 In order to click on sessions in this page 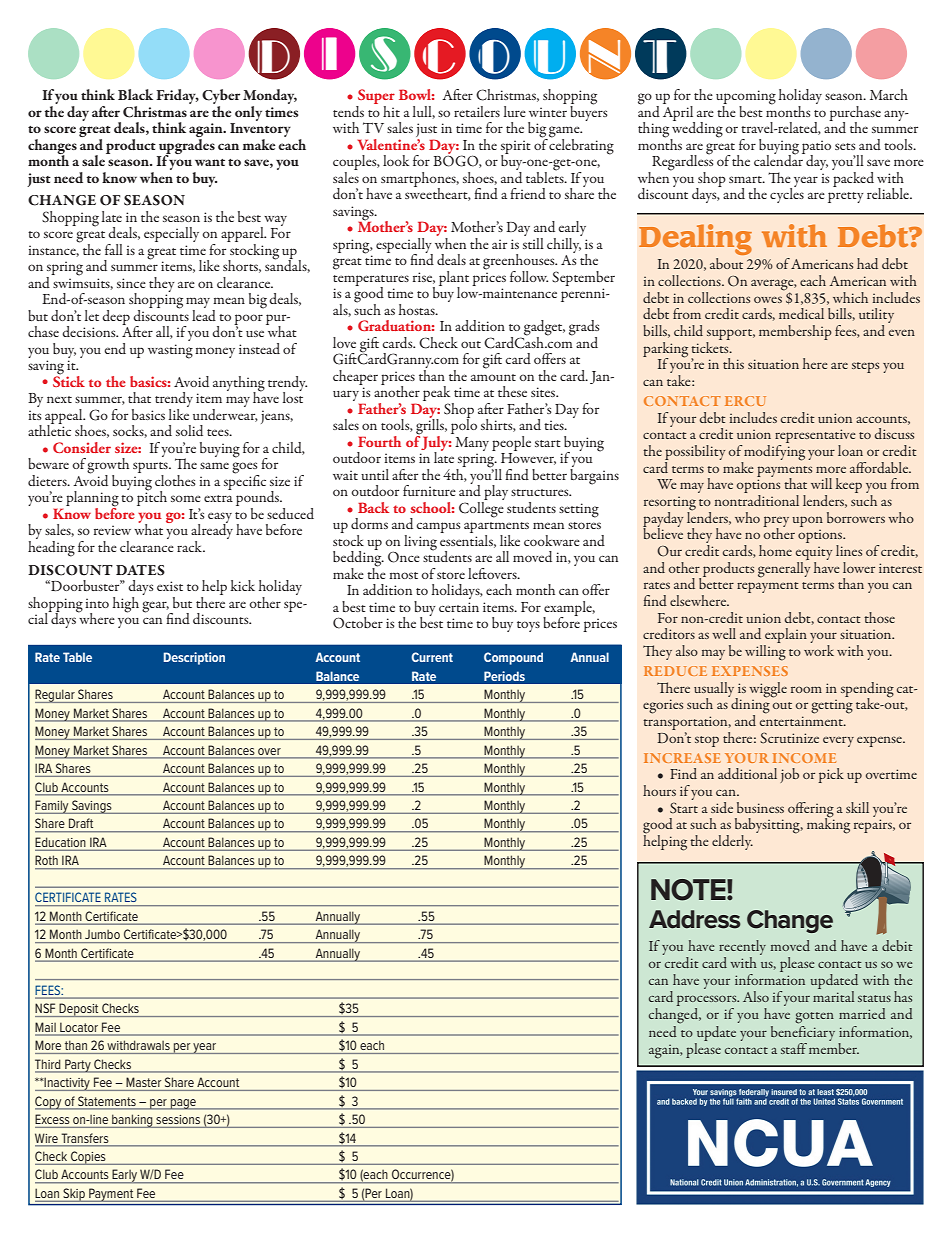, I will do `click(178, 1119)`.
